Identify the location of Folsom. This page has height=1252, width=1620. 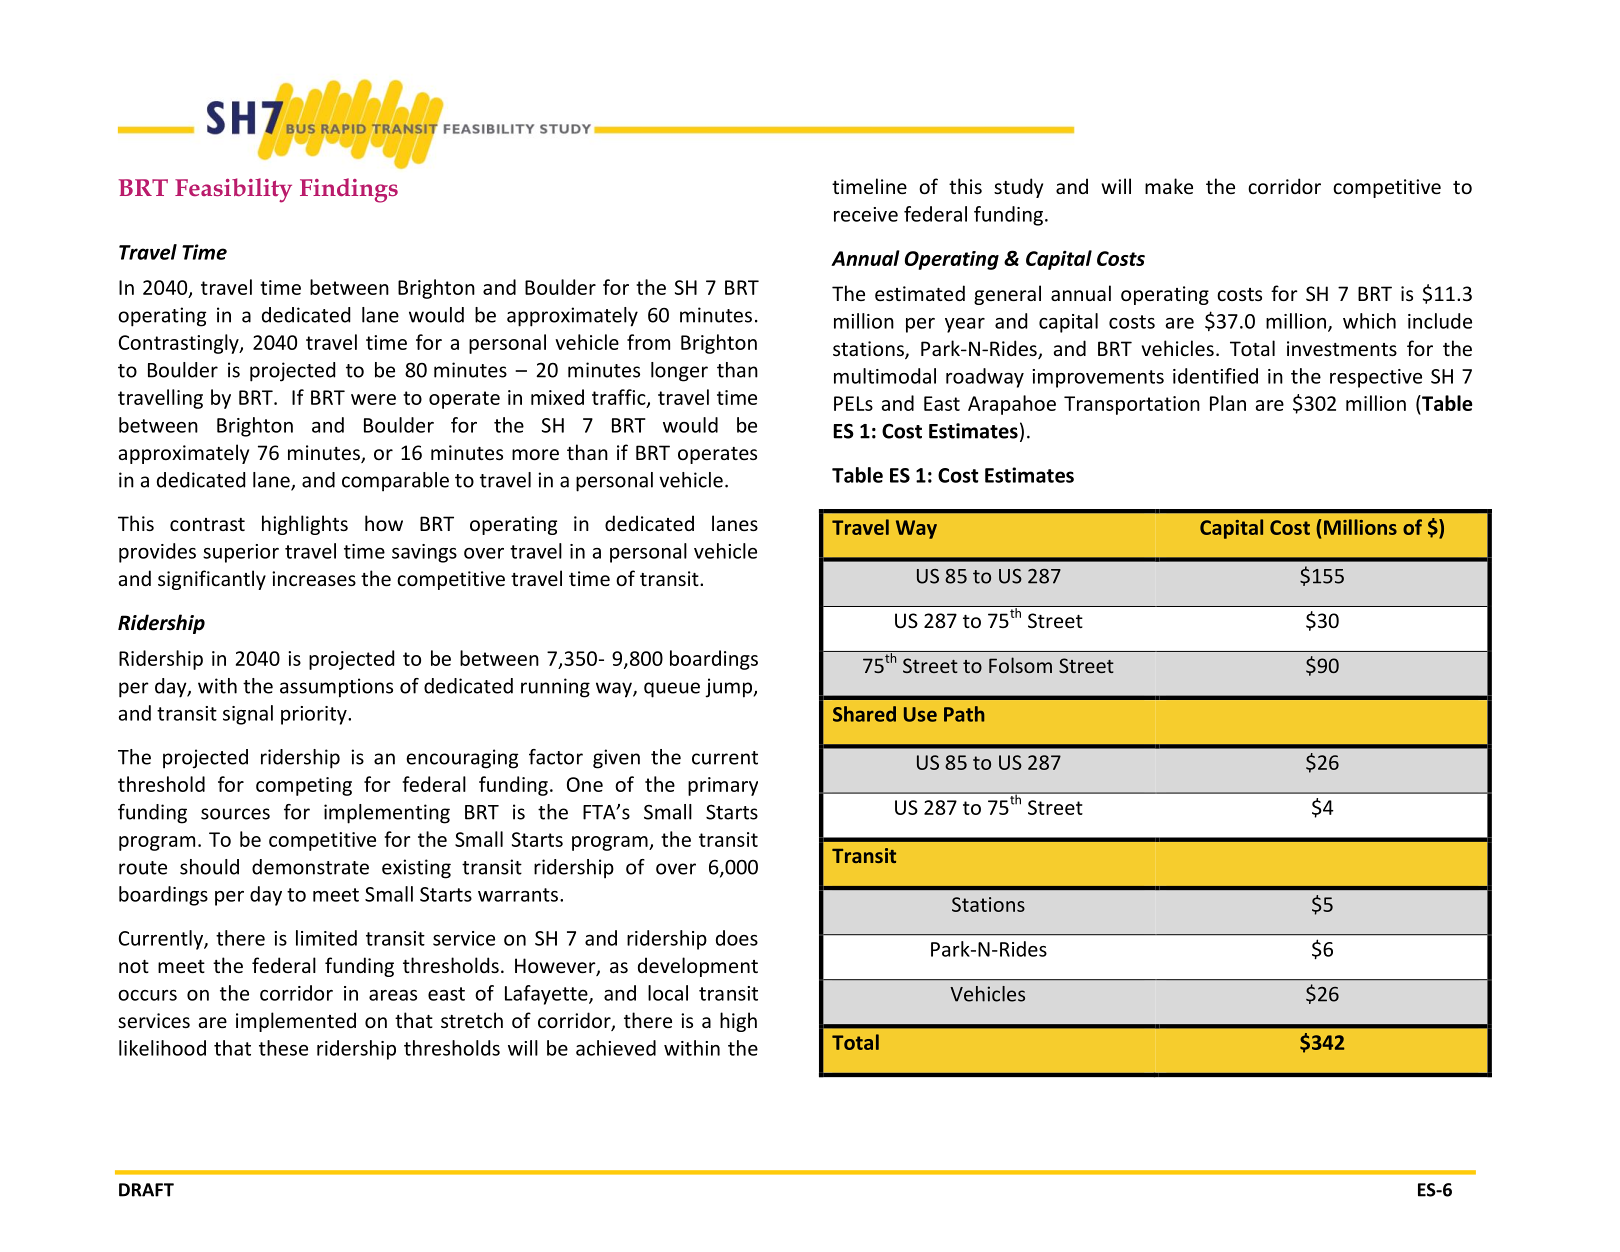
(1020, 665).
